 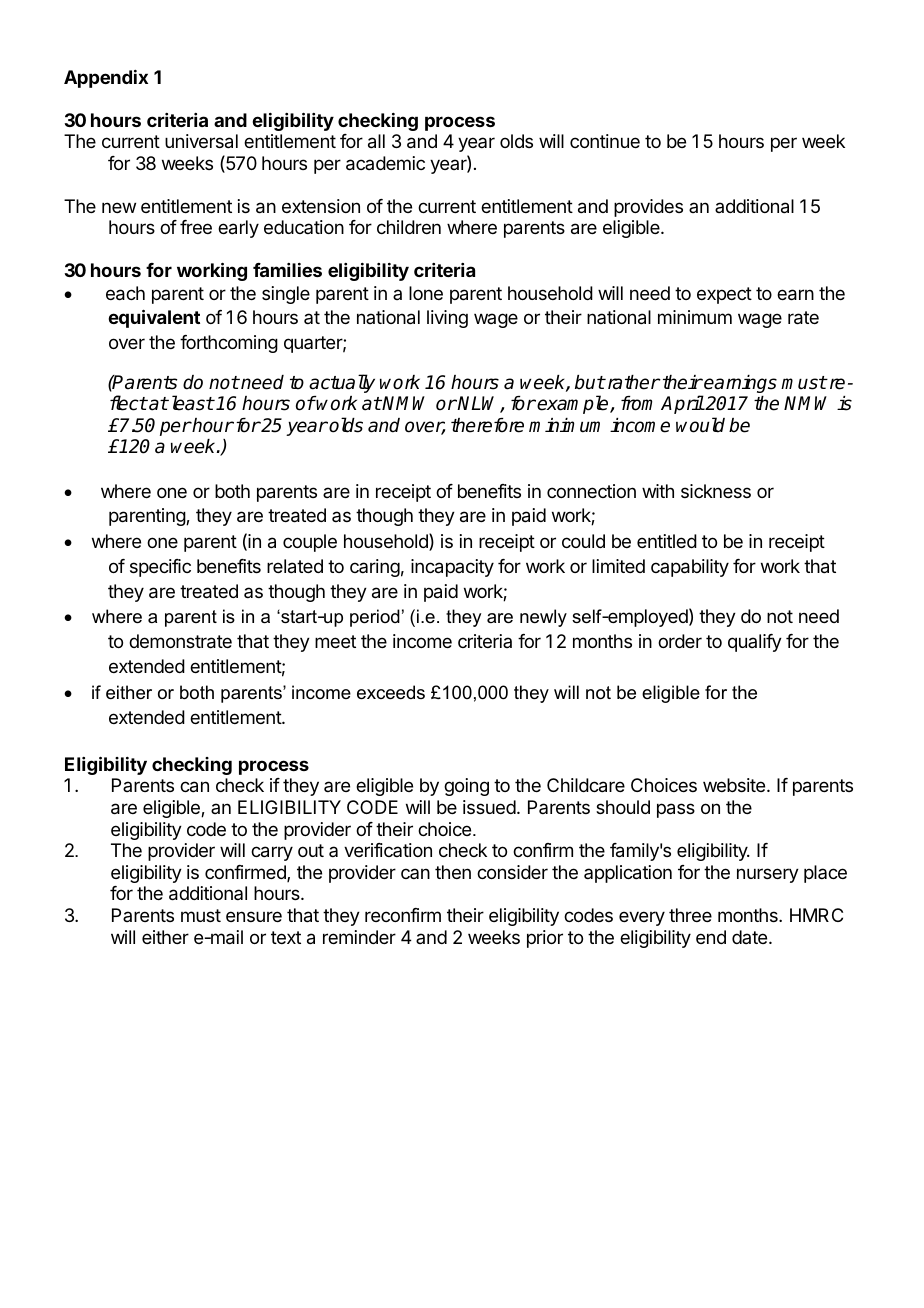 I want to click on ensure, so click(x=254, y=916).
